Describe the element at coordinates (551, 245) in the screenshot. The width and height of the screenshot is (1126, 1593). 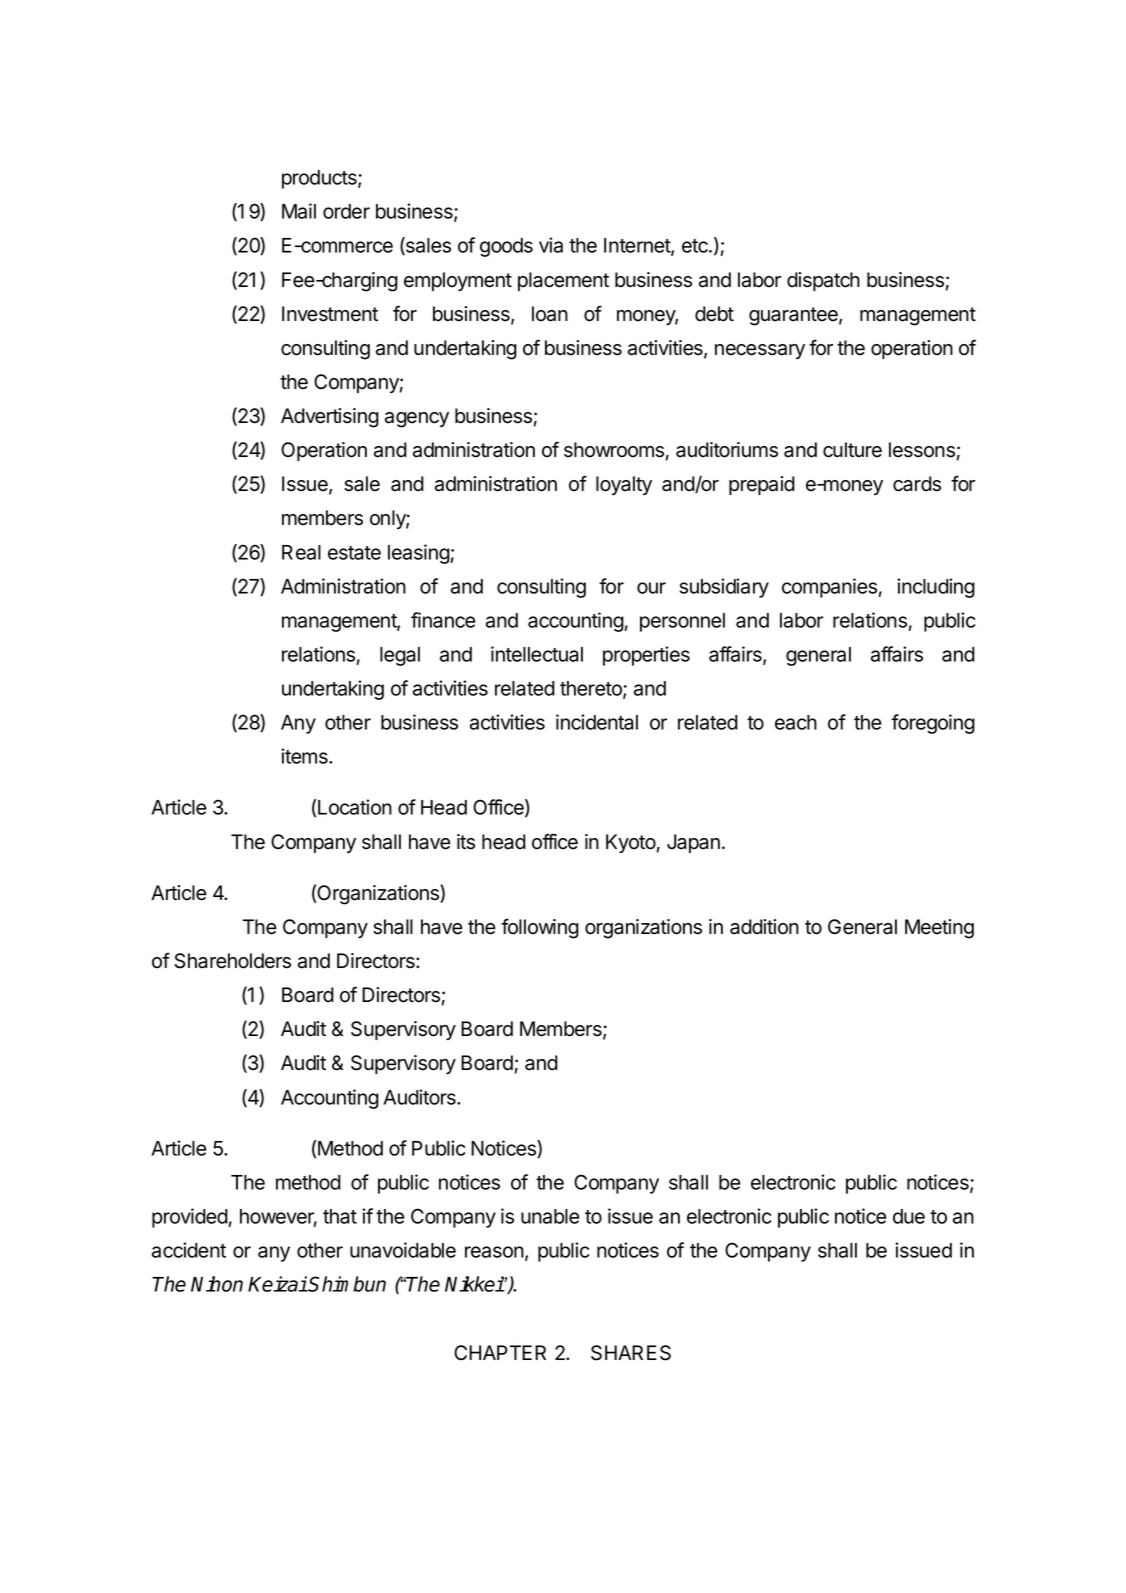
I see `via` at that location.
